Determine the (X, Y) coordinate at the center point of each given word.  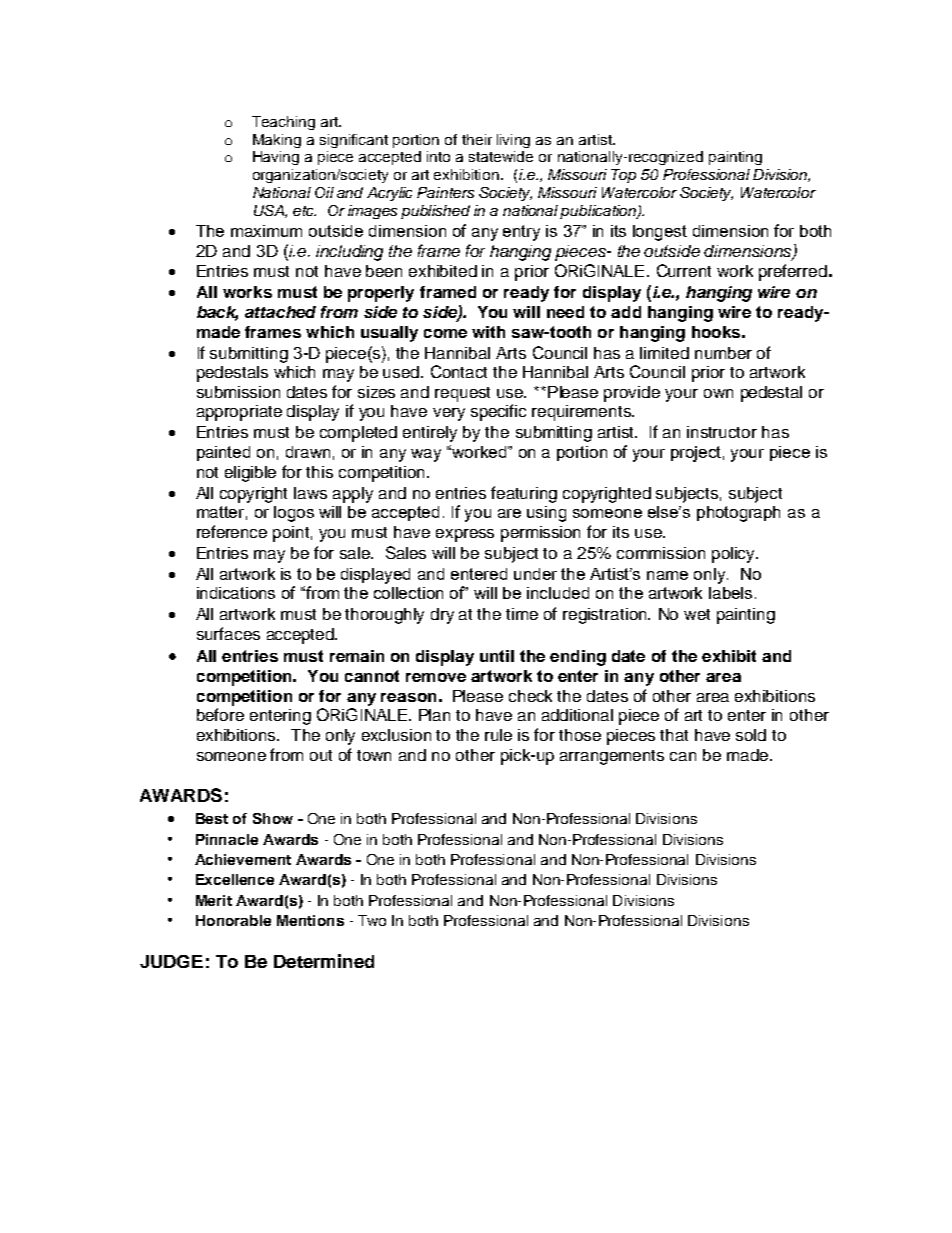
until (497, 656)
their (477, 139)
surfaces (228, 633)
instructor (722, 432)
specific (498, 412)
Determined (324, 961)
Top (623, 176)
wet (697, 614)
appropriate (239, 413)
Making (277, 141)
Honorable (233, 920)
